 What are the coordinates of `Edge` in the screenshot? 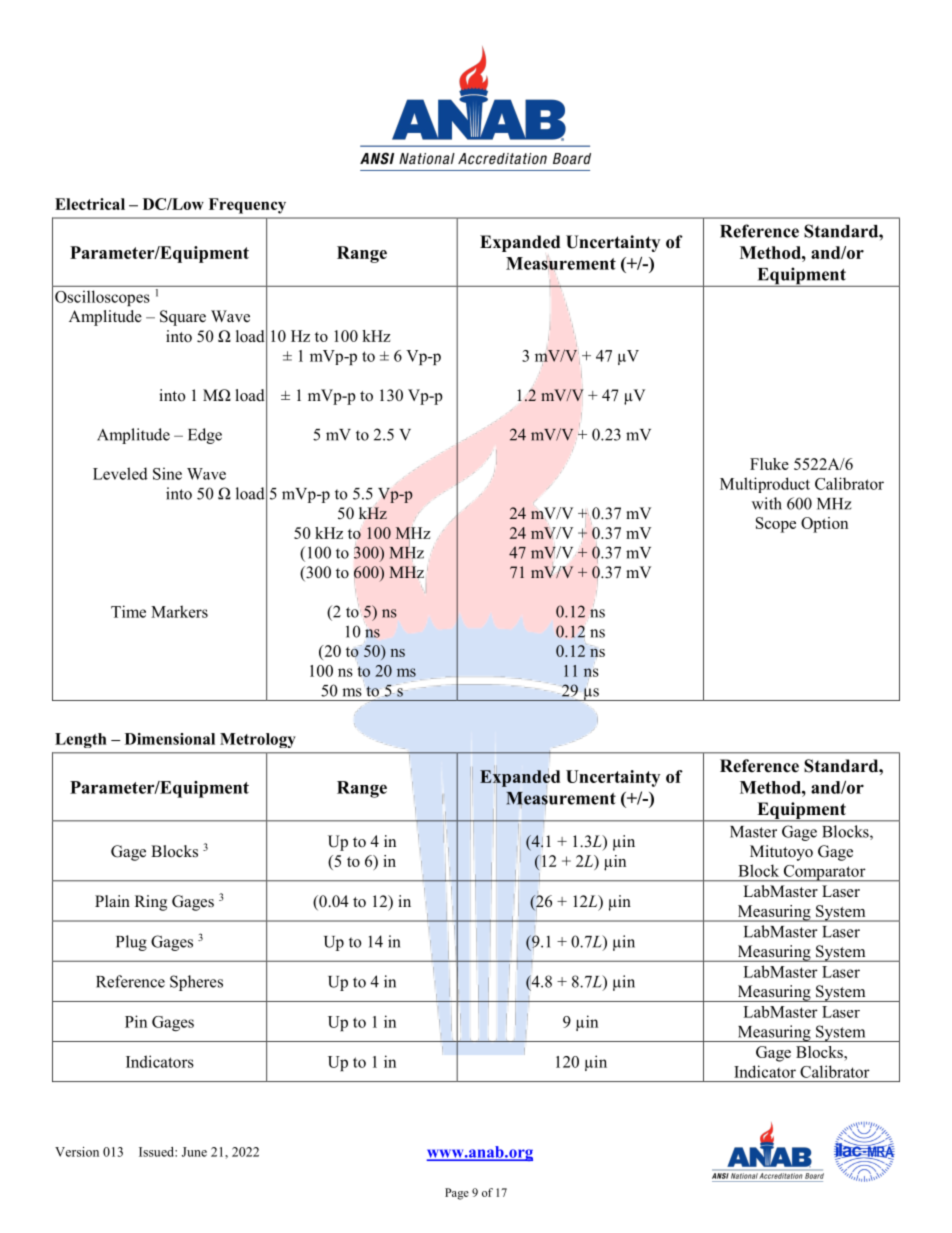 It's located at (205, 436).
